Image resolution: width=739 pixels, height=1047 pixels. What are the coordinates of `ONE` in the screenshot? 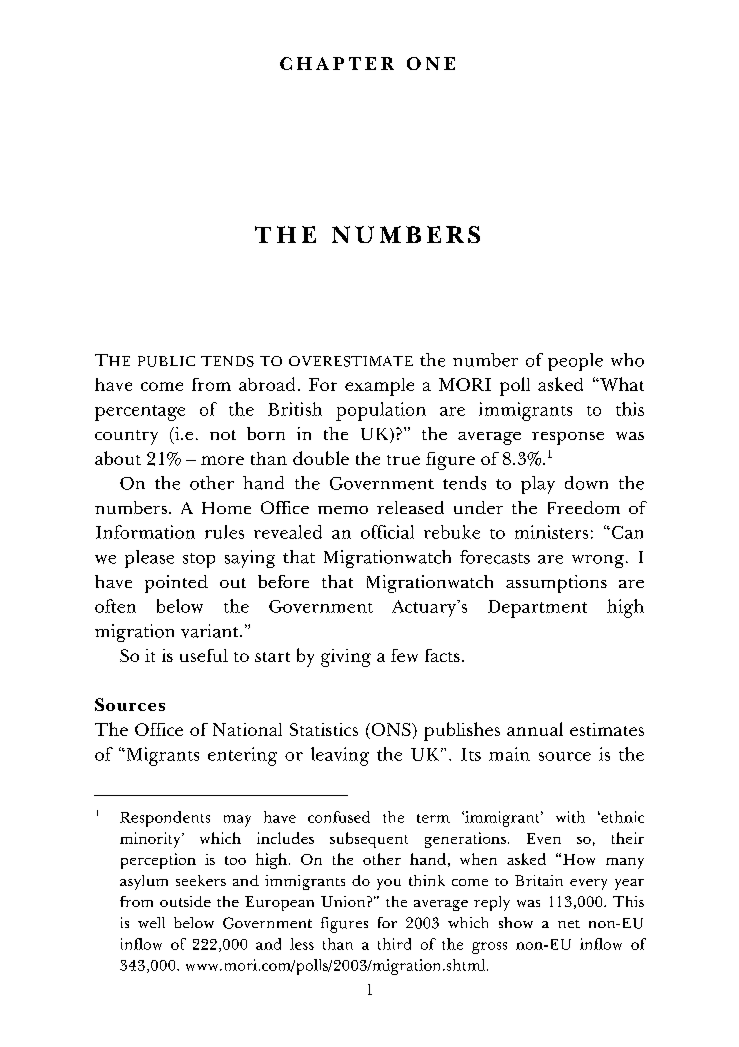 It's located at (431, 63).
